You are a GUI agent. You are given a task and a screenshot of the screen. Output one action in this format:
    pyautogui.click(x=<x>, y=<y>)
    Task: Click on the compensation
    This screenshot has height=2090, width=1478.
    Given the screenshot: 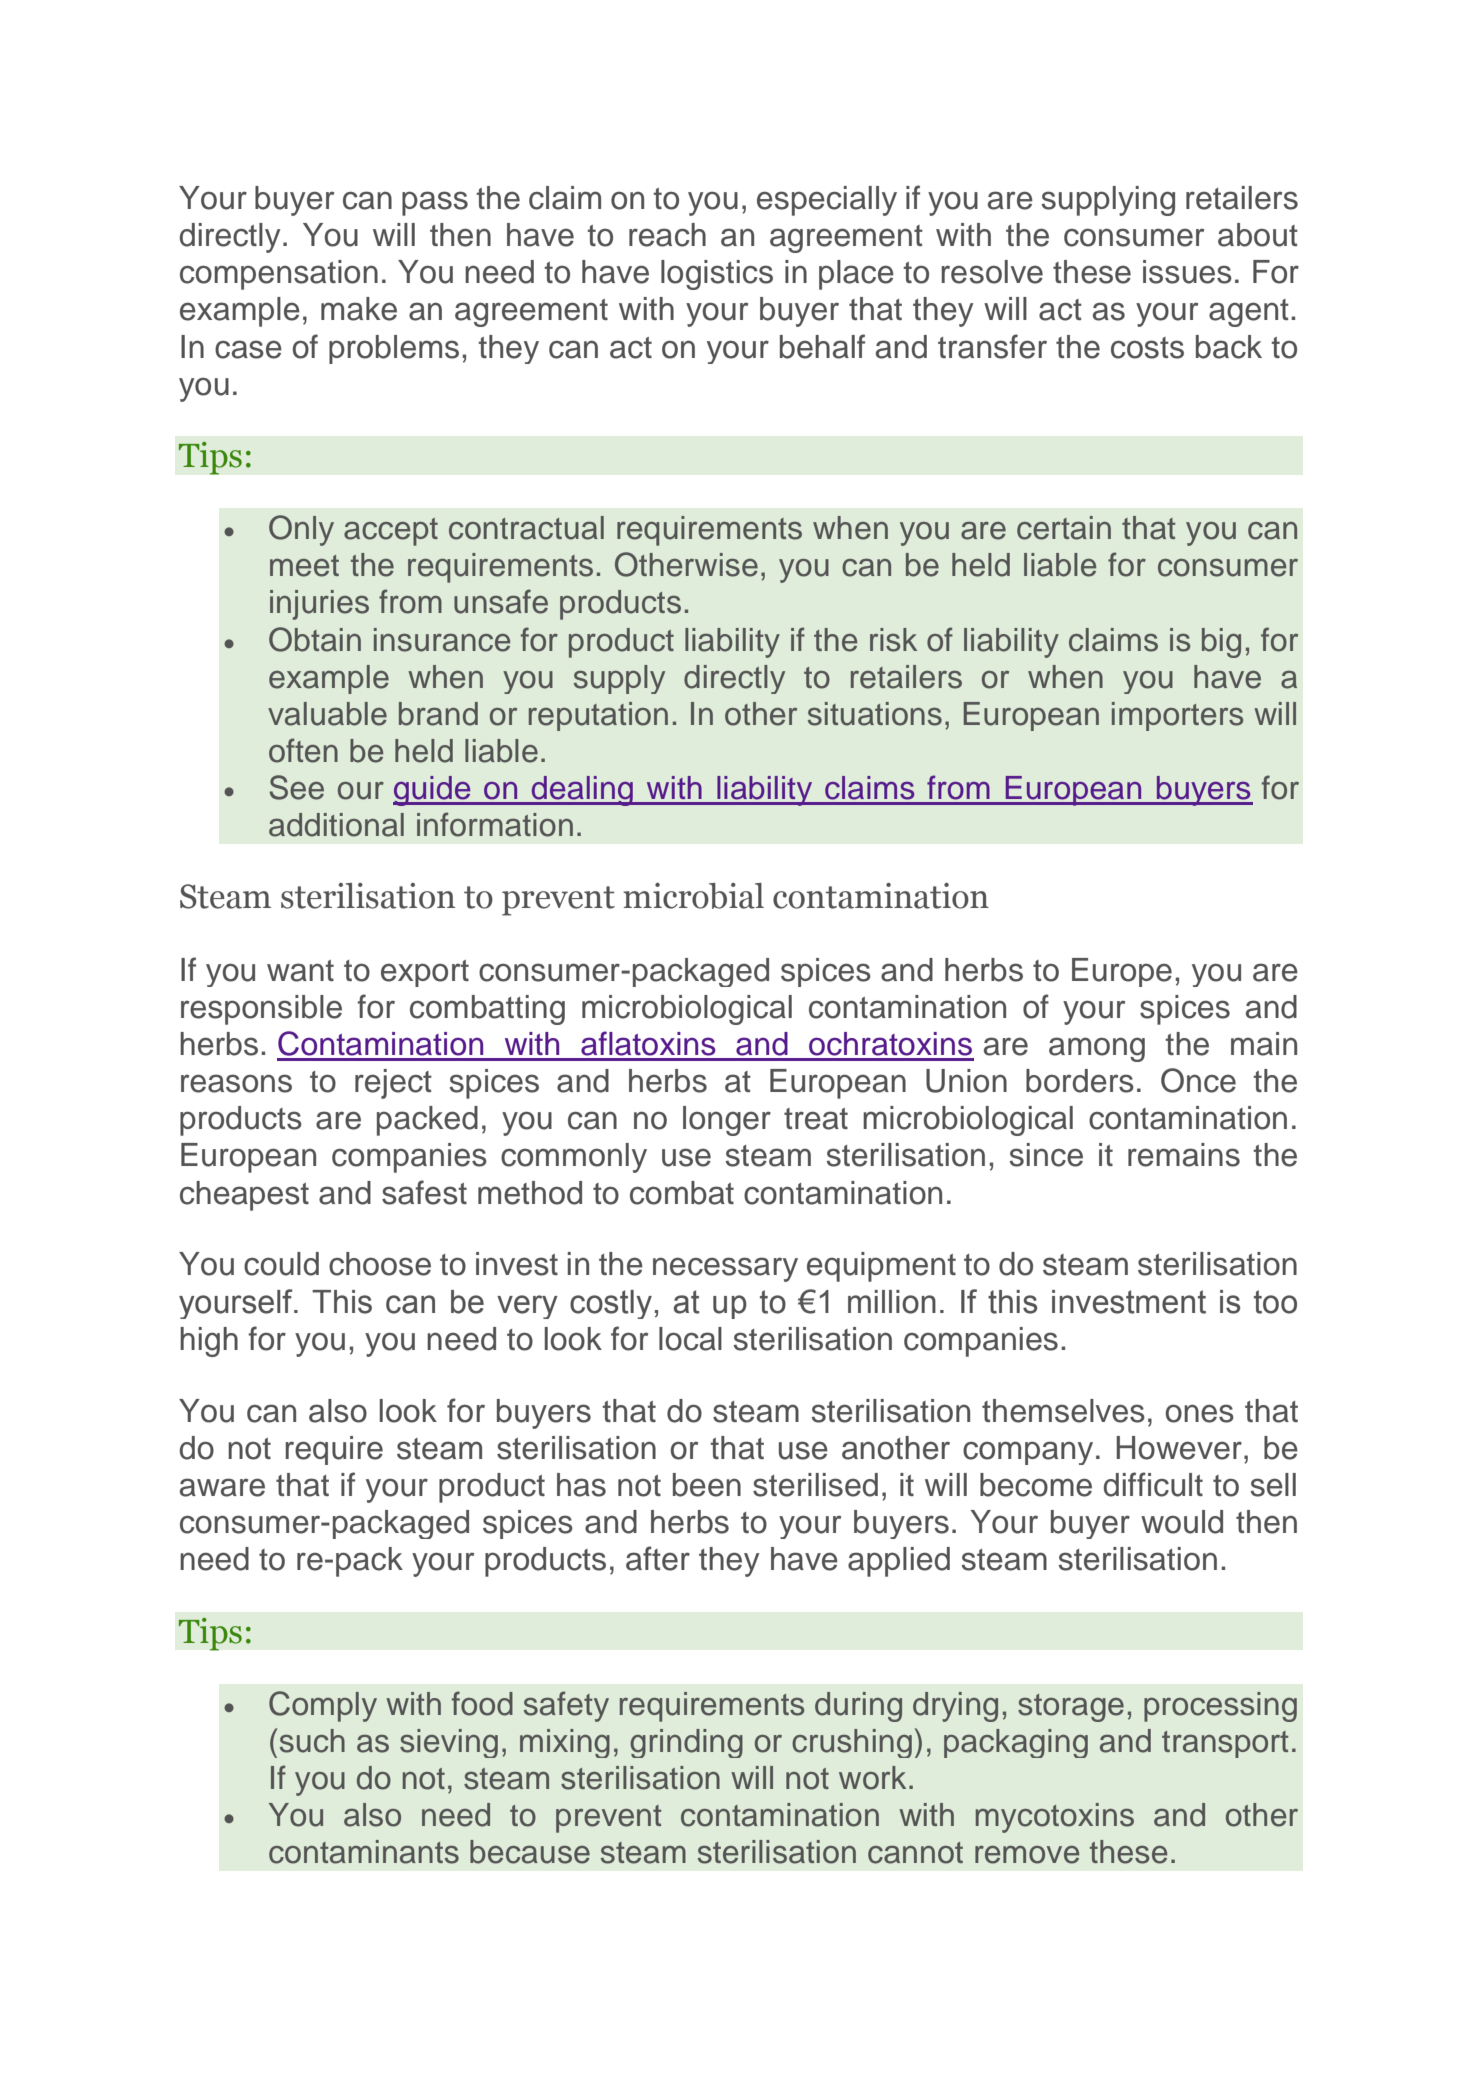 What is the action you would take?
    pyautogui.click(x=279, y=275)
